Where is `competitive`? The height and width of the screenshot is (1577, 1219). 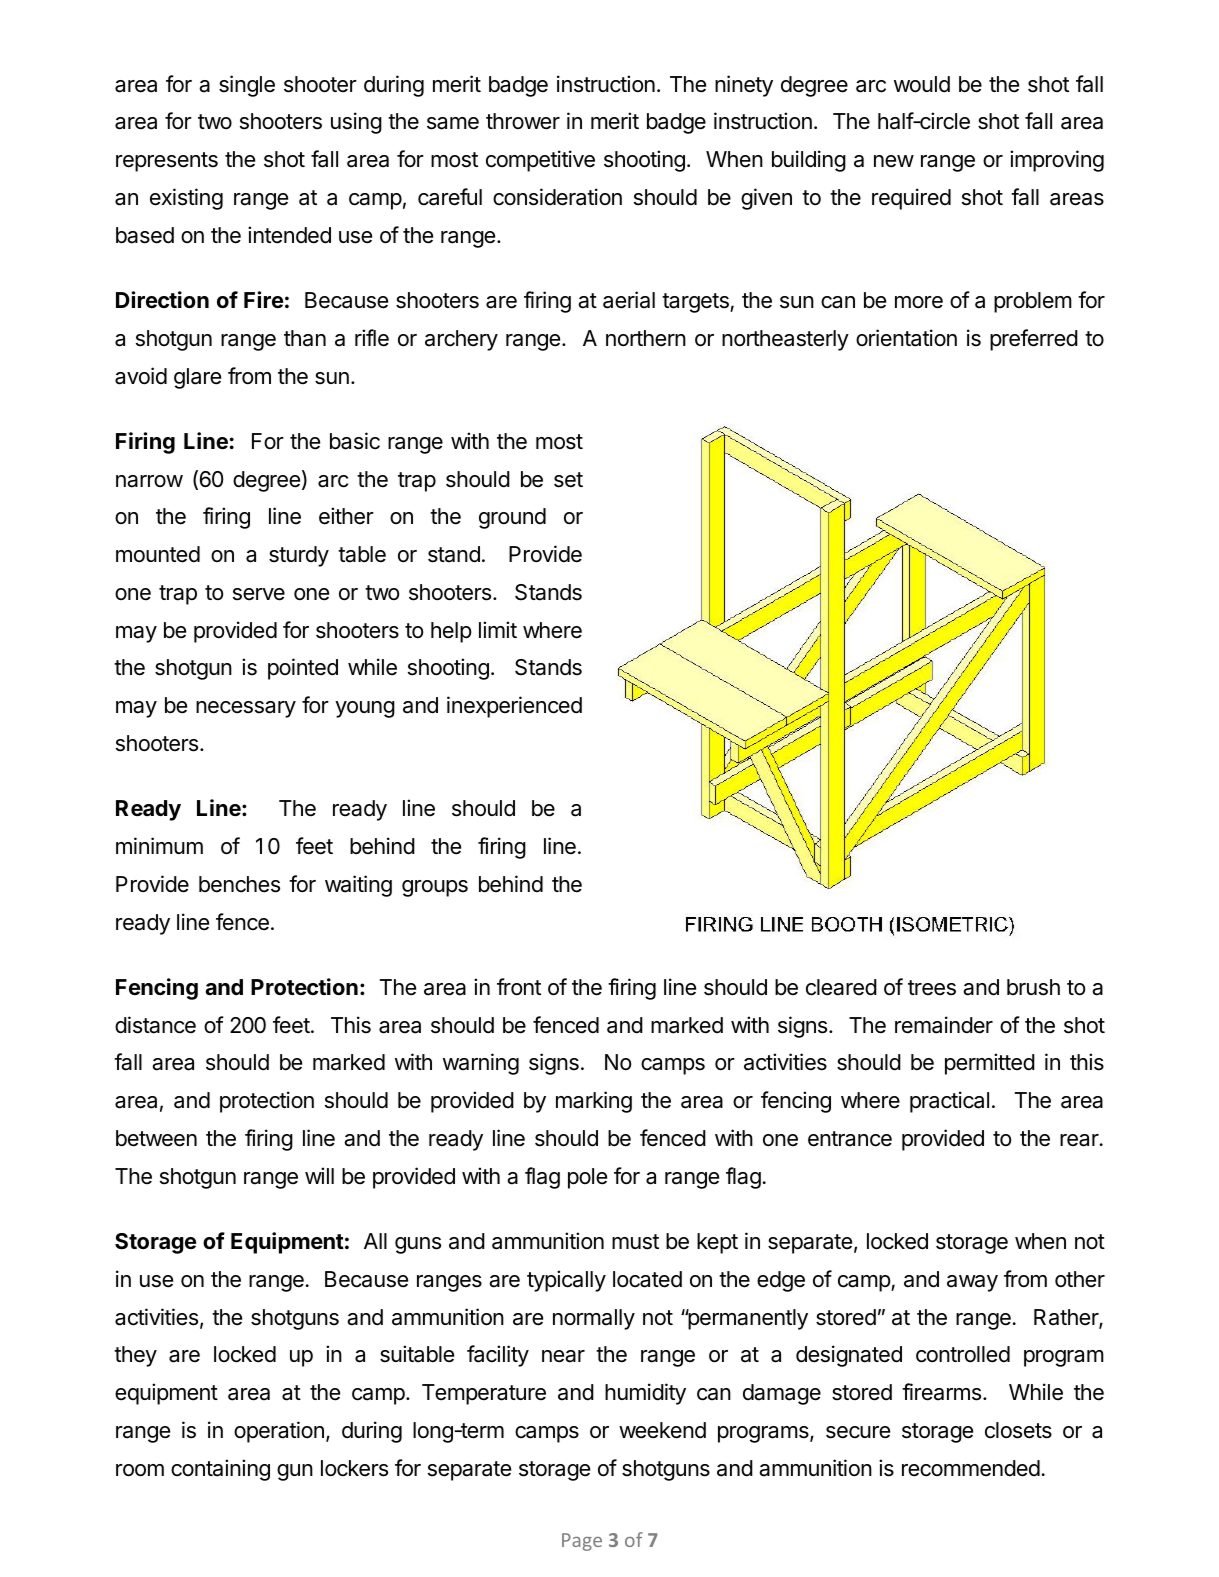 competitive is located at coordinates (540, 161).
